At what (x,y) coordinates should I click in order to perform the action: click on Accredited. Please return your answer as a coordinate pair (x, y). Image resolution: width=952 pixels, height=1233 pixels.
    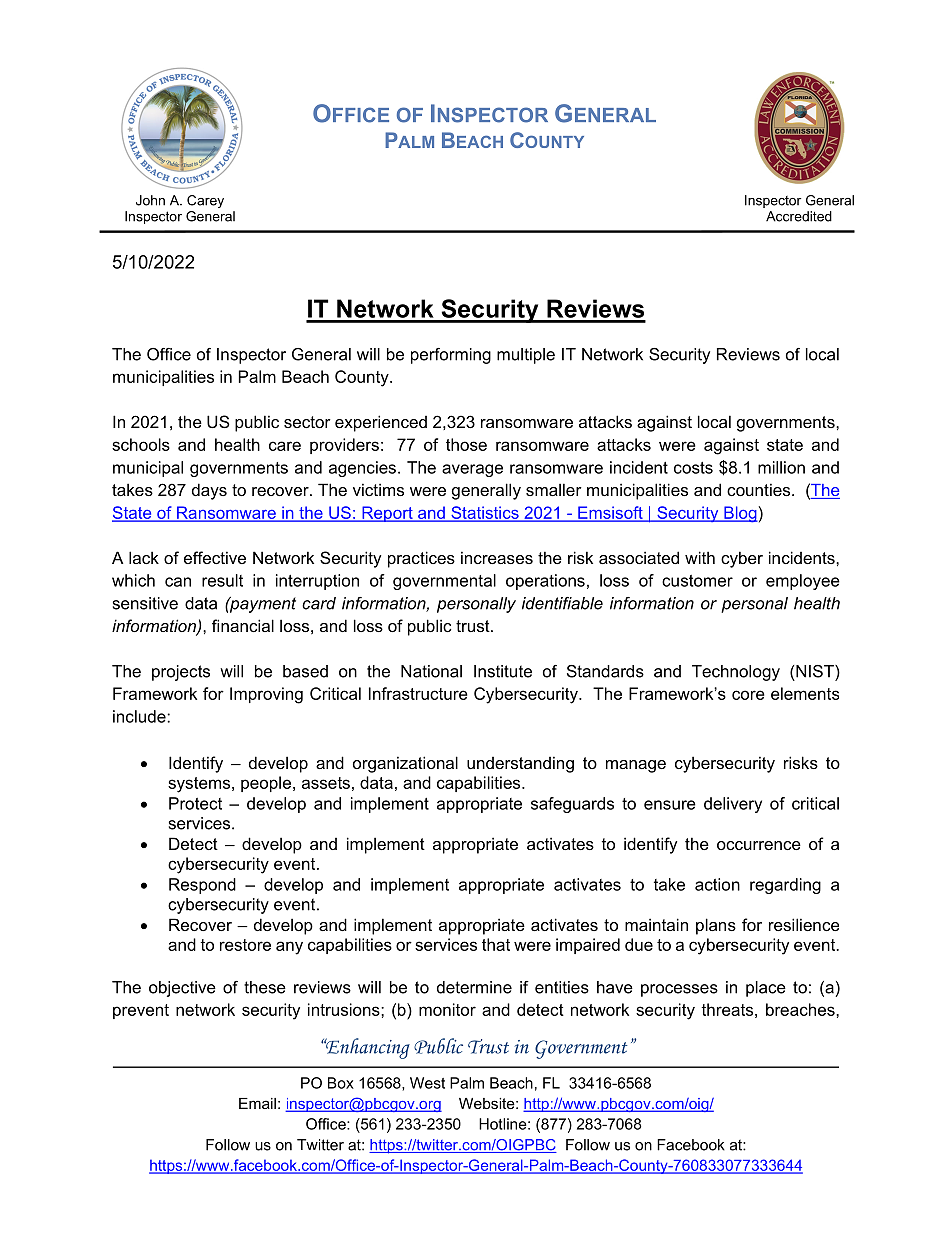
    Looking at the image, I should click on (799, 216).
